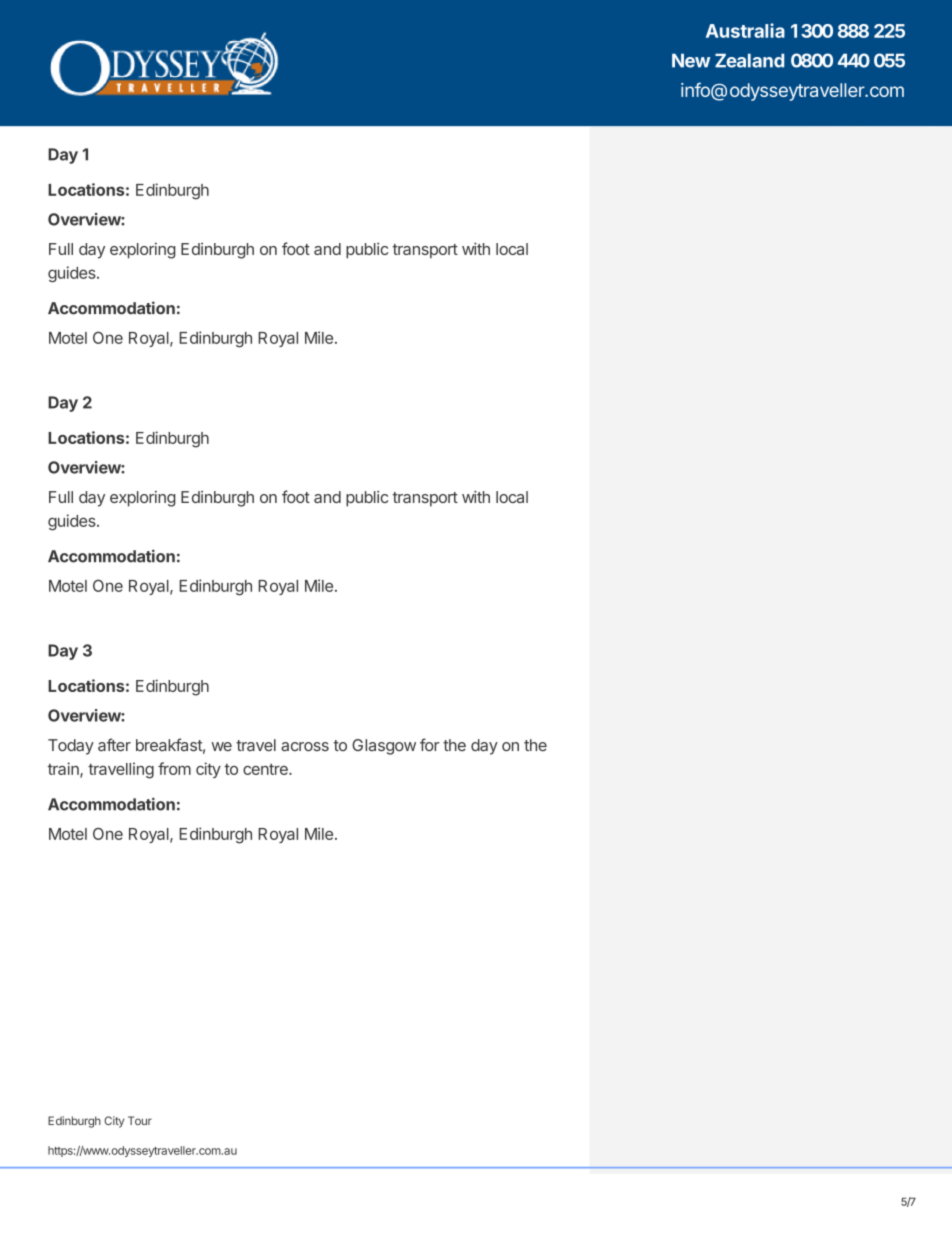 The height and width of the document is (1233, 952). What do you see at coordinates (745, 30) in the document?
I see `Australia` at bounding box center [745, 30].
